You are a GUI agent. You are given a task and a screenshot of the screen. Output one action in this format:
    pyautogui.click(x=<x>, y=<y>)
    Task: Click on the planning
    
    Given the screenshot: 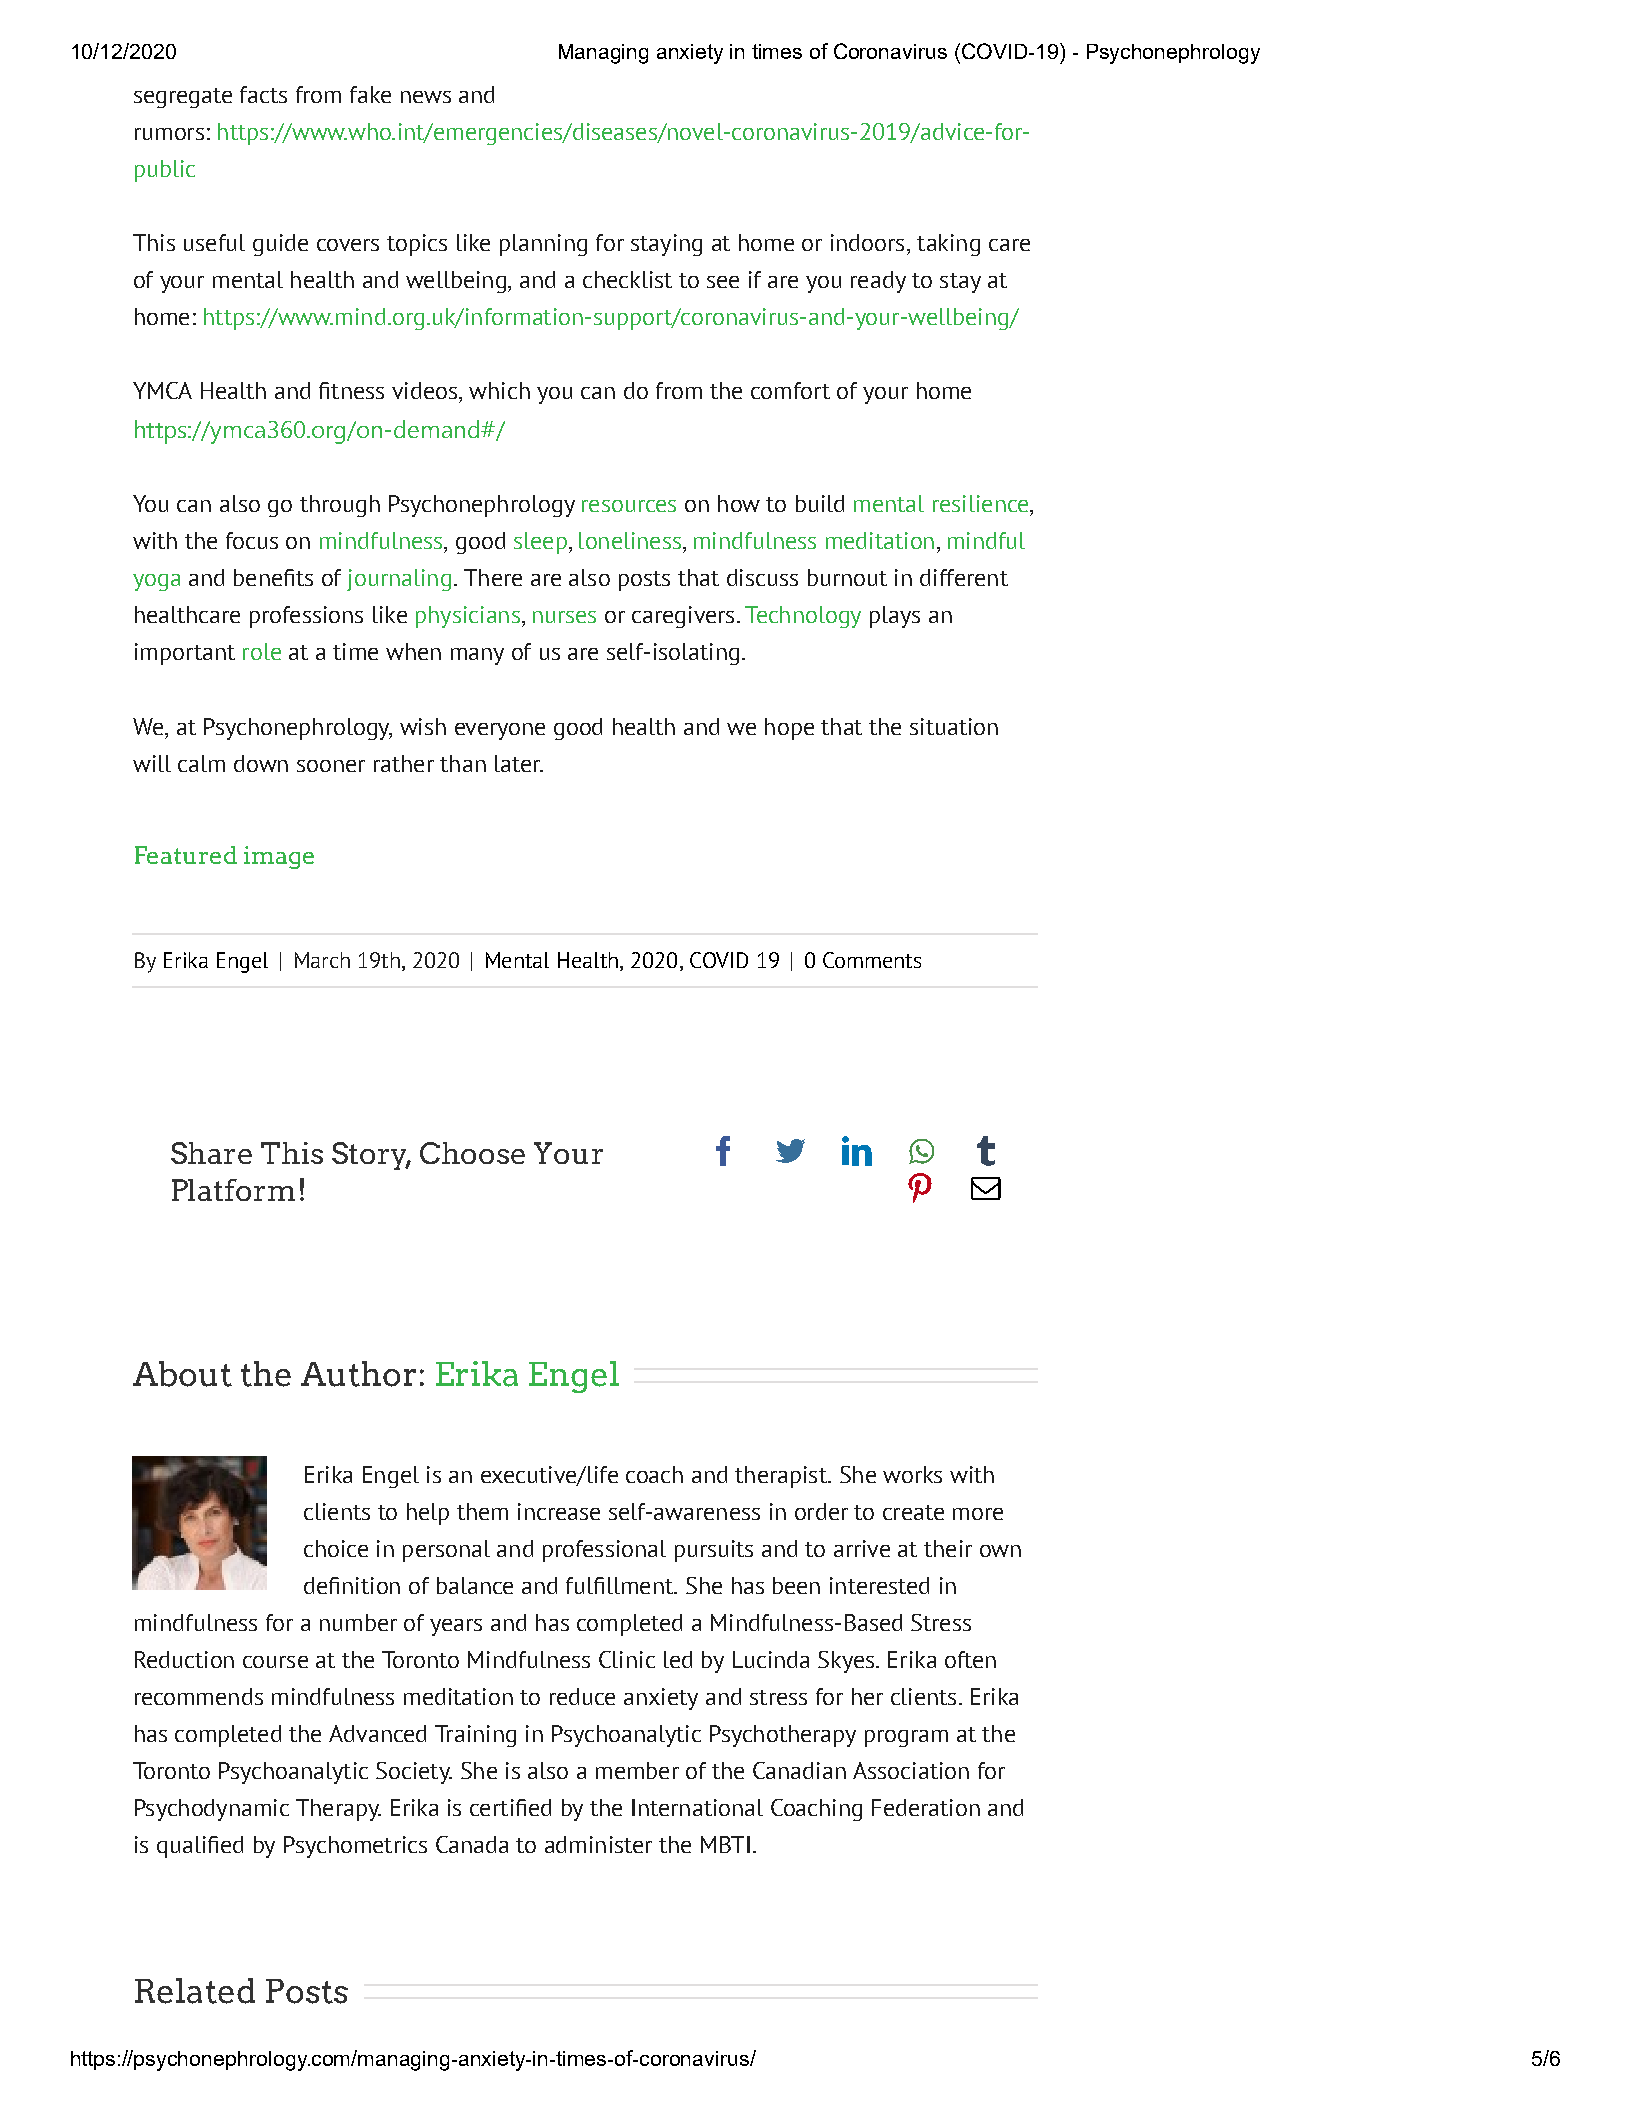 What is the action you would take?
    pyautogui.click(x=543, y=245)
